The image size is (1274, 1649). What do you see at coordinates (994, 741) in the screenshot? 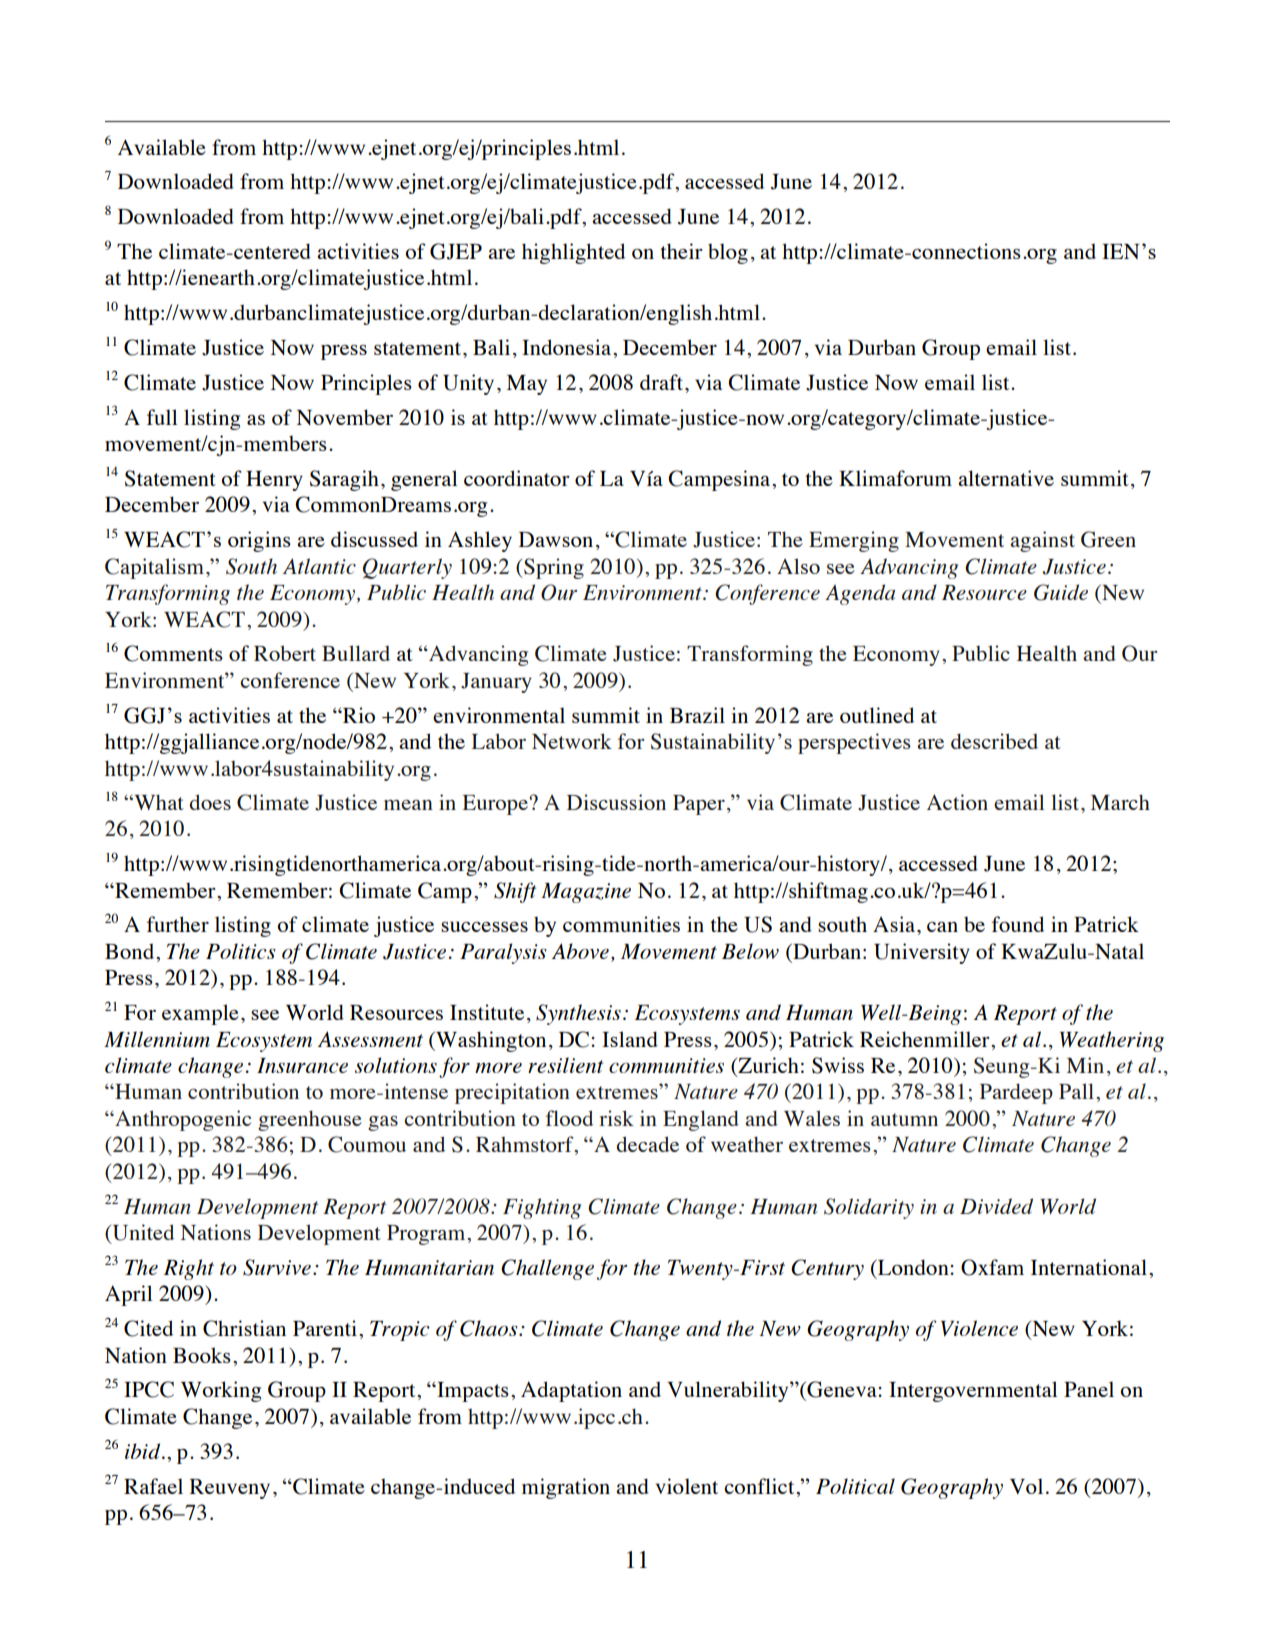
I see `described` at bounding box center [994, 741].
